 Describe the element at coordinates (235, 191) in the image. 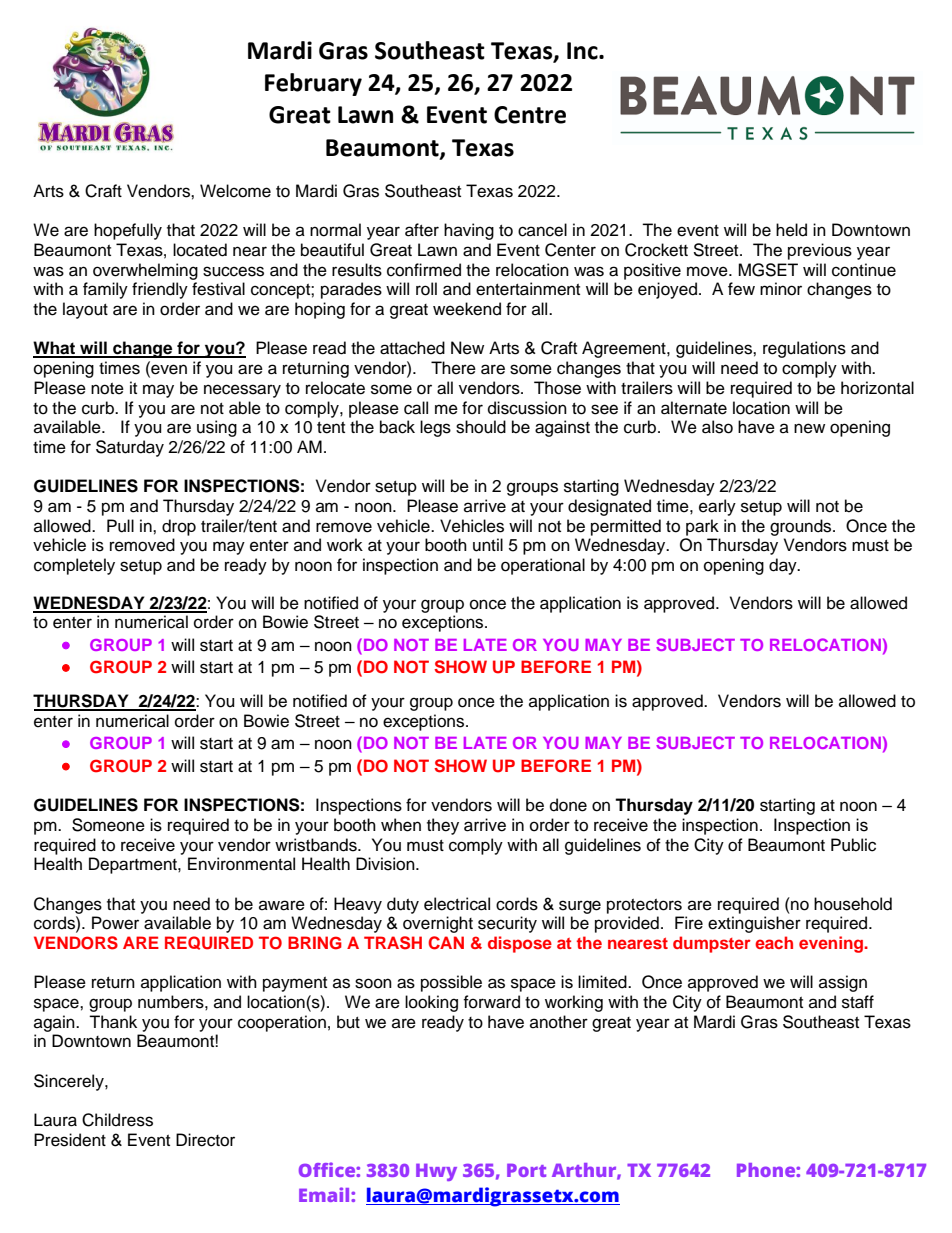

I see `Welcome` at that location.
